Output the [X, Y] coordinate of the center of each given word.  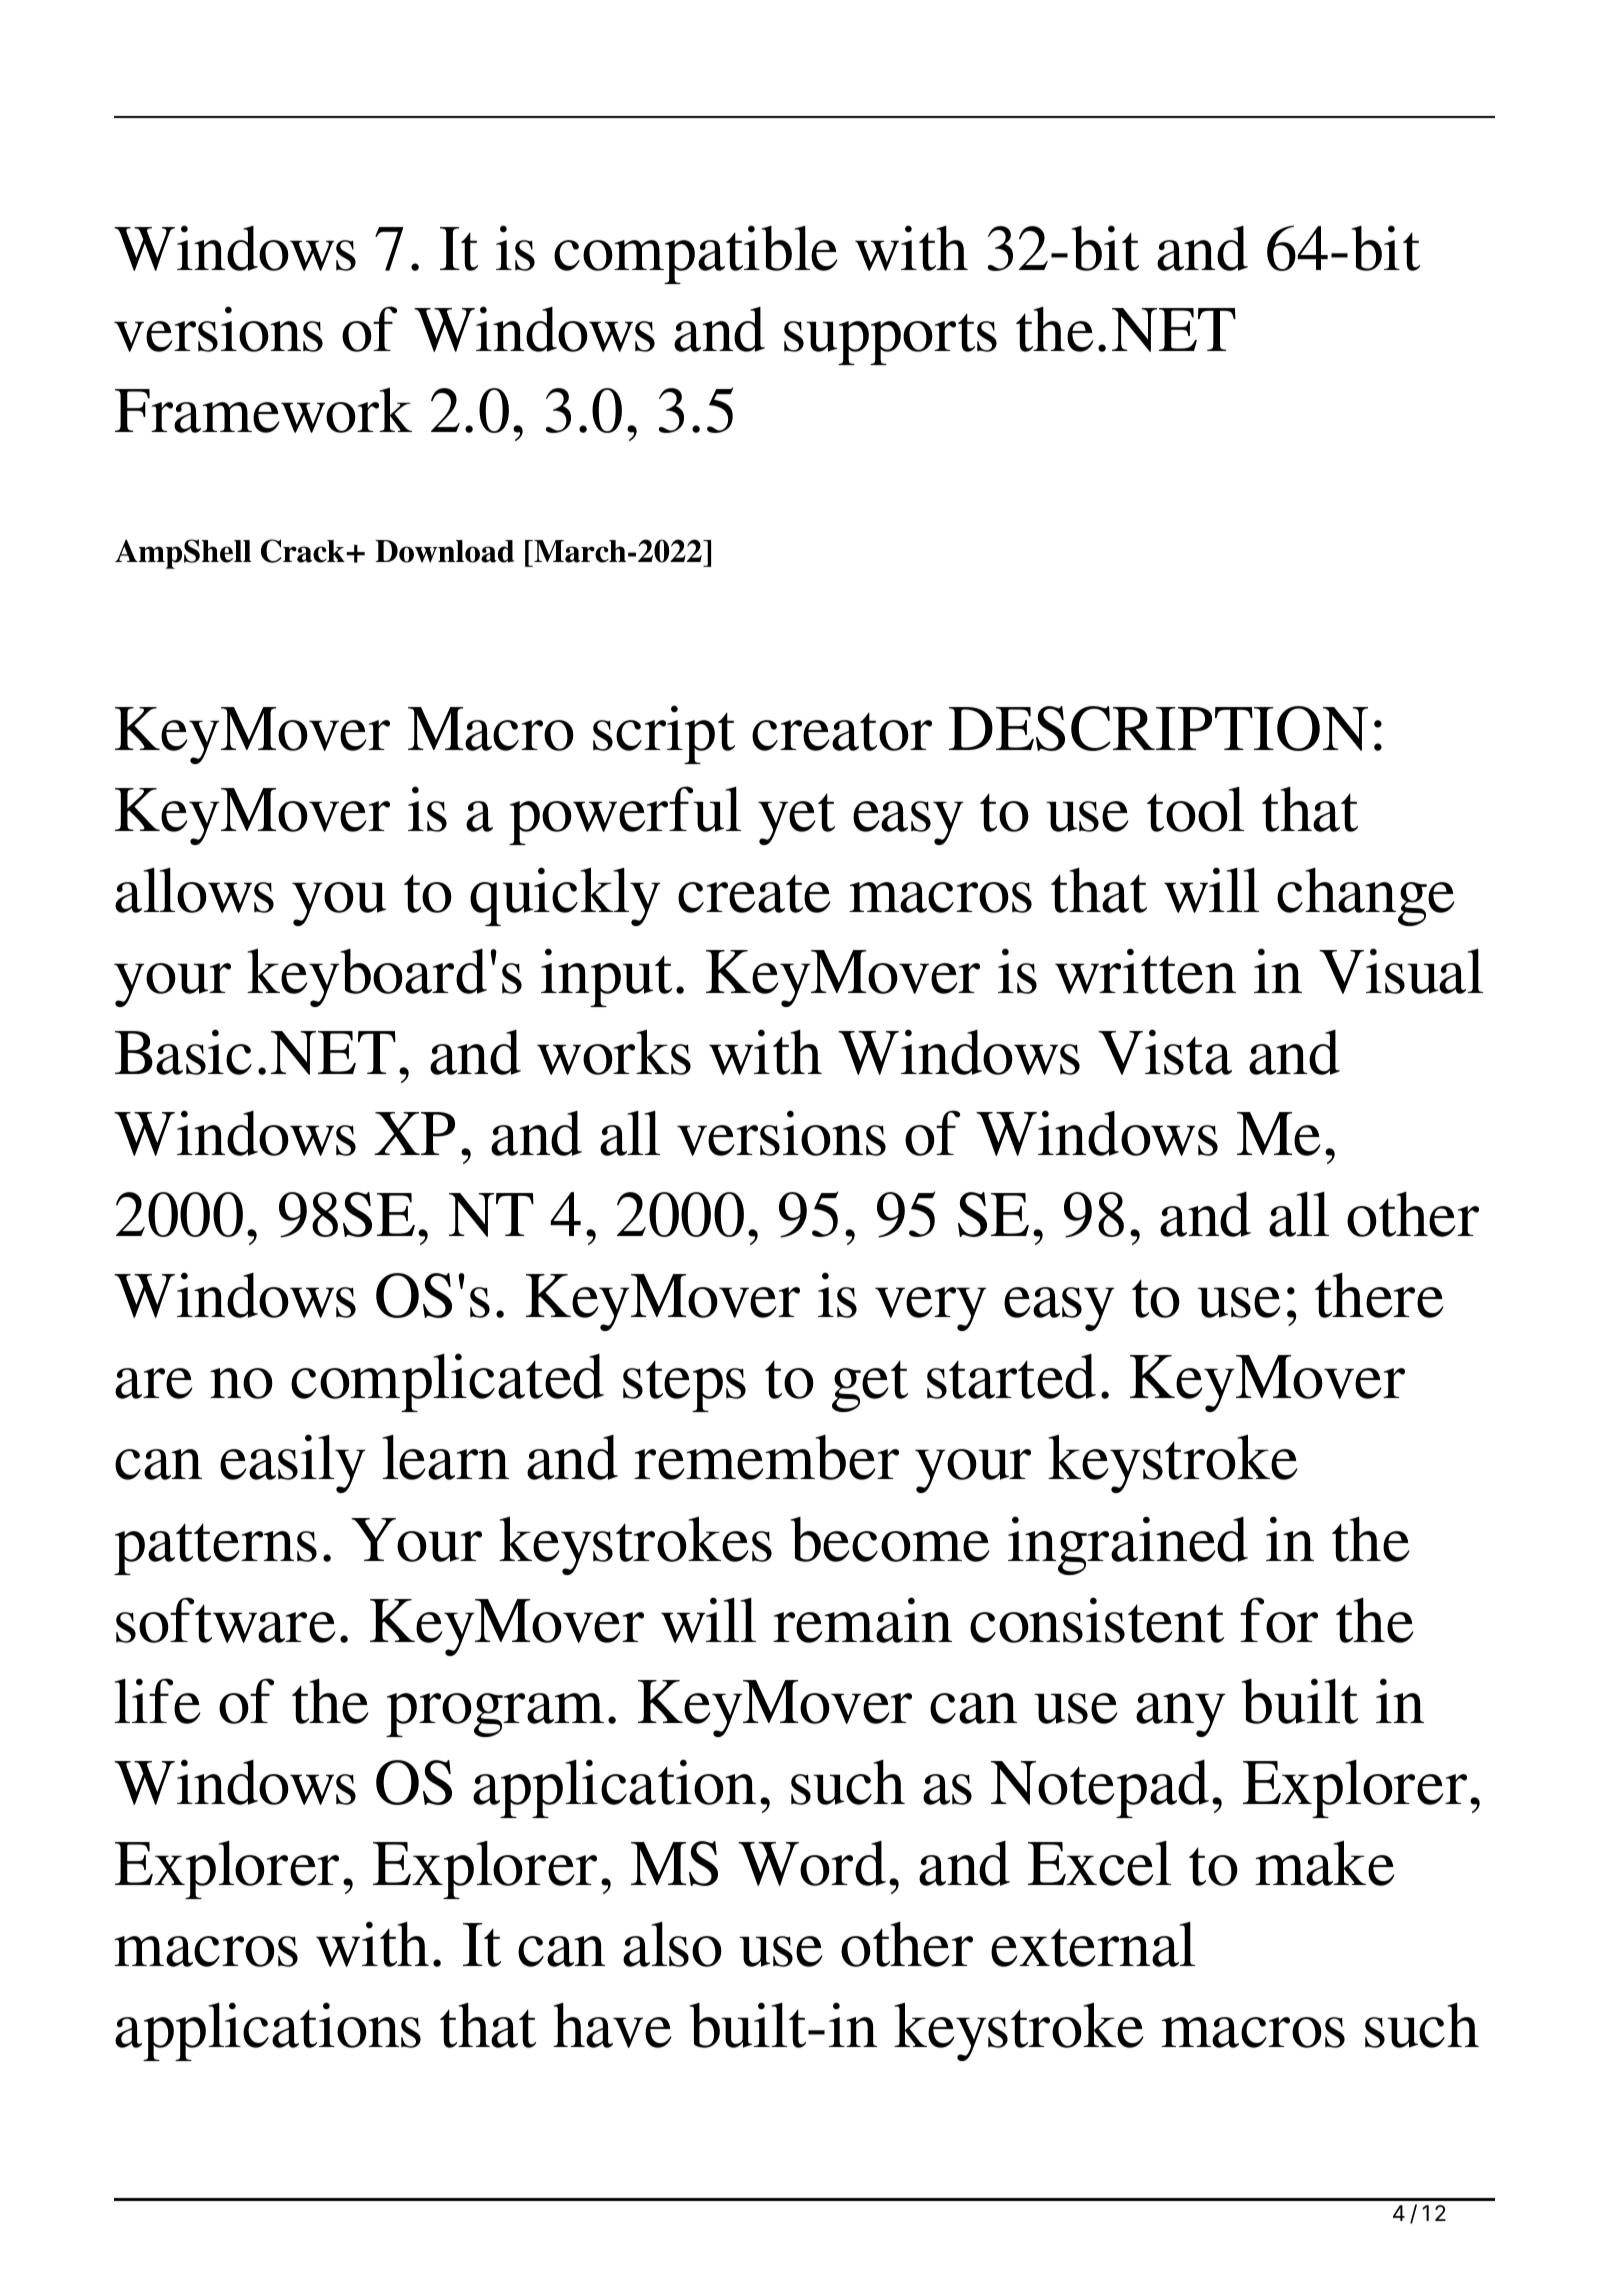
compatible [696, 254]
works [614, 1052]
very [930, 1309]
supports [890, 339]
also [672, 1944]
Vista [1165, 1052]
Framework [263, 410]
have [612, 2025]
